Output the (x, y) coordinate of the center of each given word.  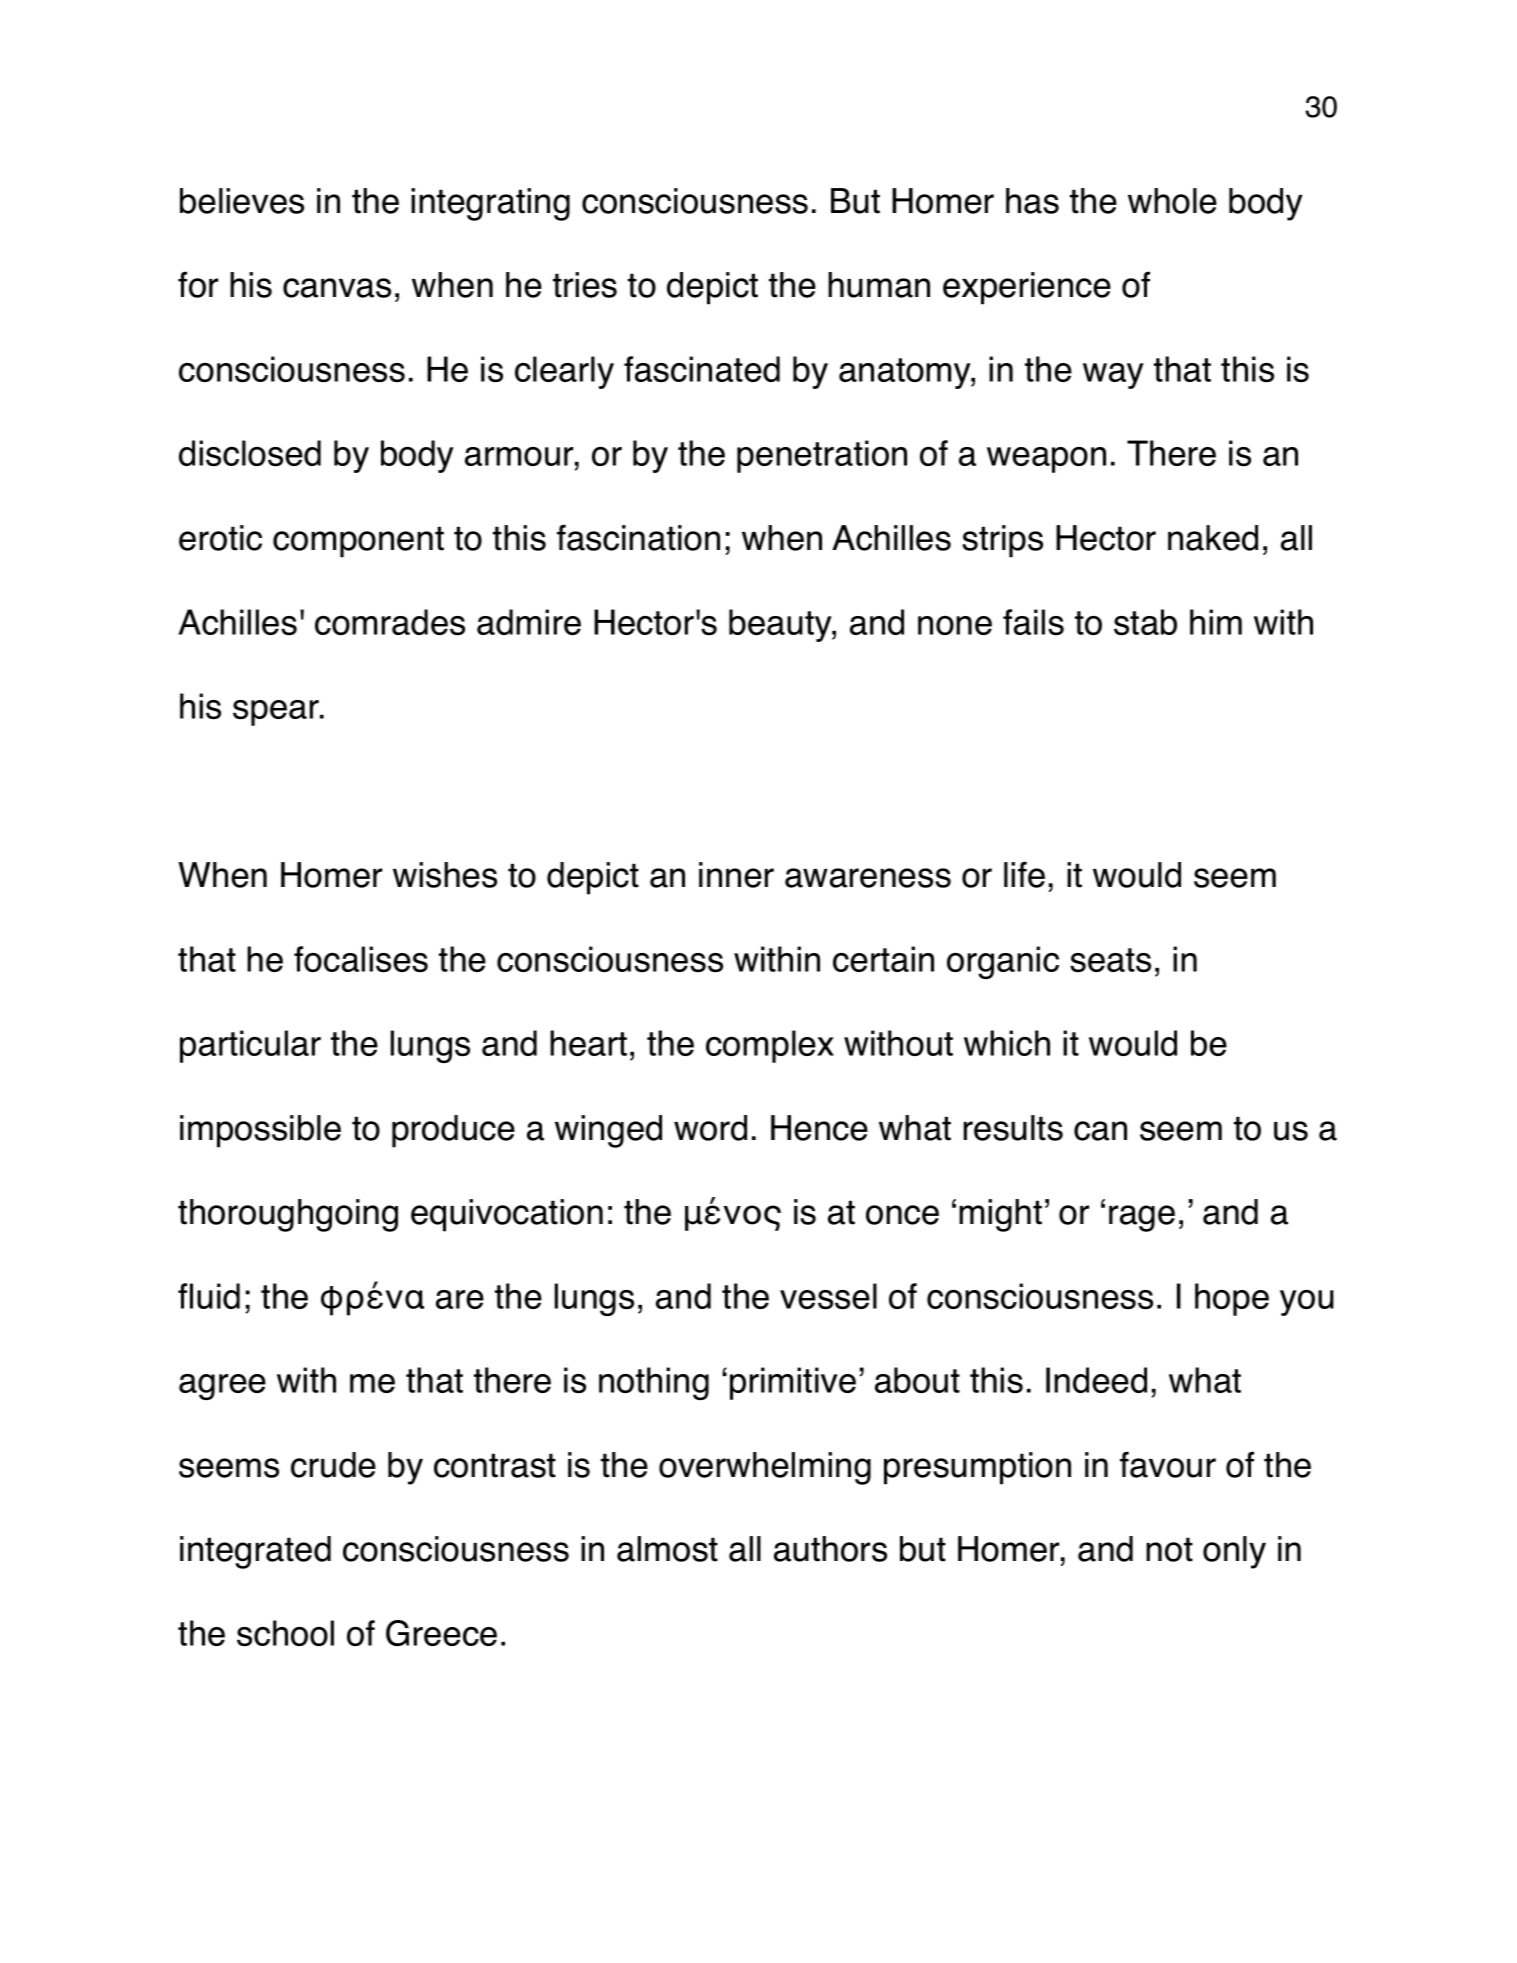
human (879, 285)
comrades (390, 622)
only (1234, 1552)
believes (242, 201)
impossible (260, 1131)
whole (1172, 201)
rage (1142, 1218)
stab (1145, 622)
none (955, 625)
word (710, 1128)
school (285, 1633)
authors (830, 1549)
